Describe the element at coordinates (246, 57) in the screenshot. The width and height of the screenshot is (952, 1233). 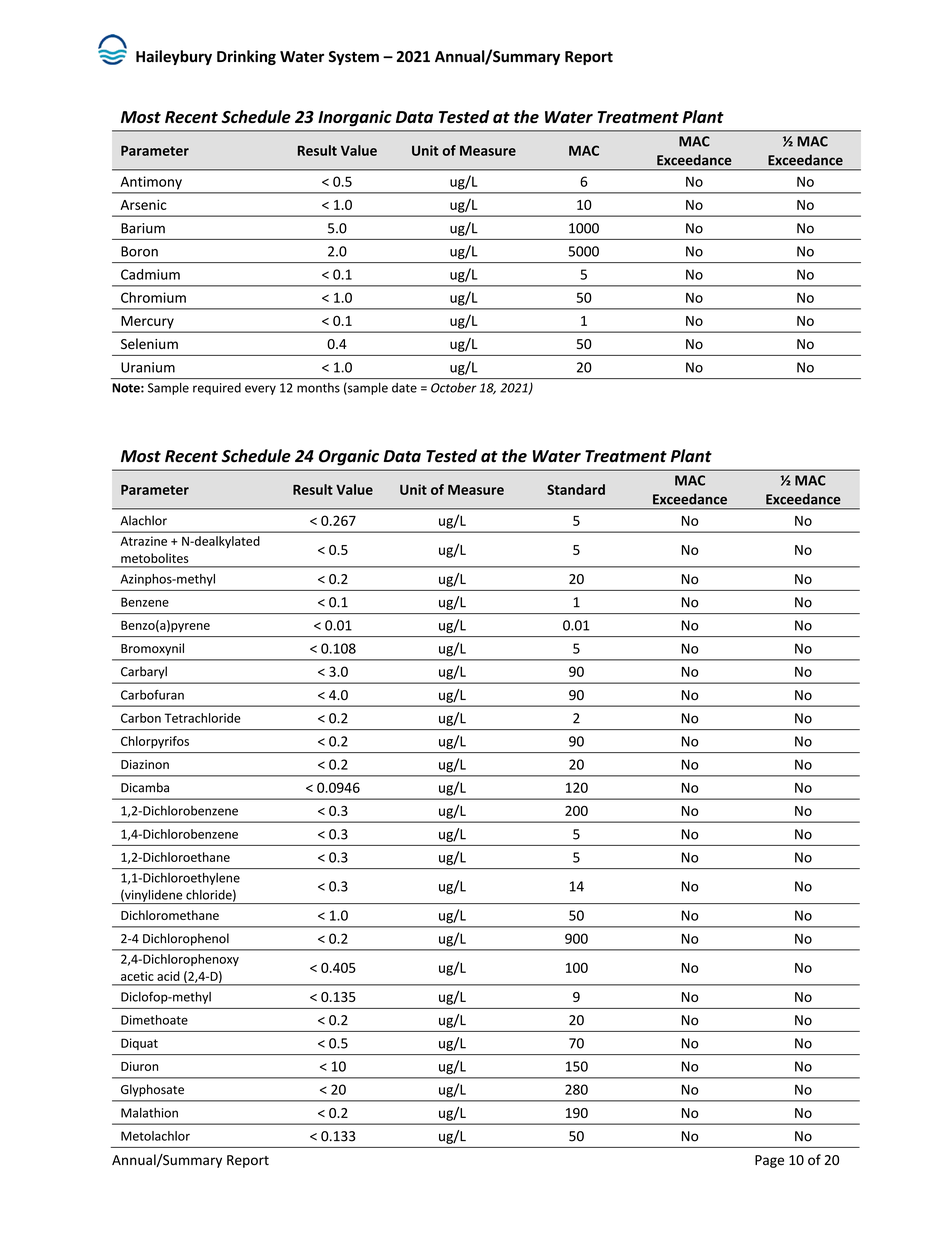
I see `Drinking` at that location.
